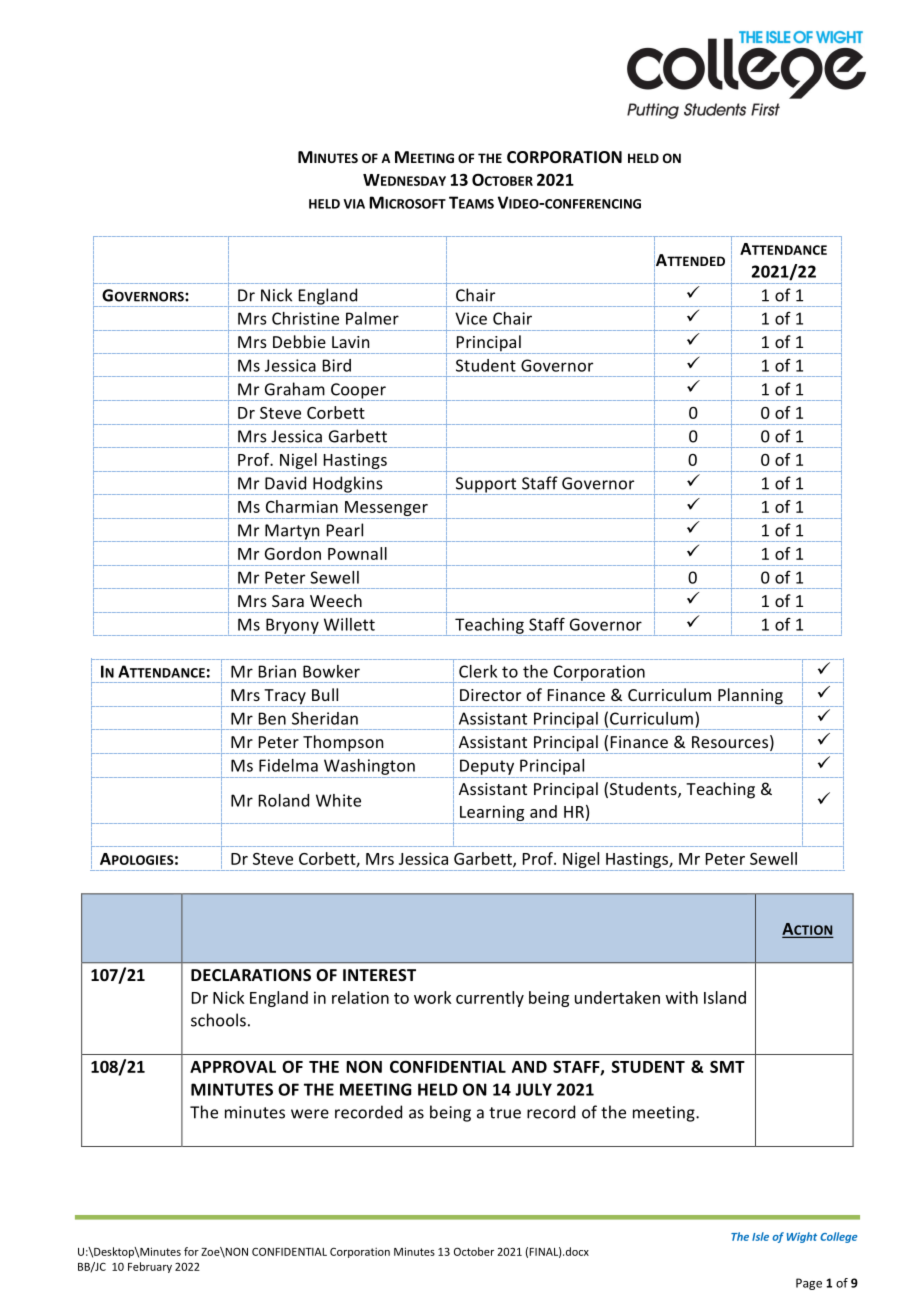 This document has width=924, height=1307. What do you see at coordinates (372, 318) in the document?
I see `Palmer` at bounding box center [372, 318].
